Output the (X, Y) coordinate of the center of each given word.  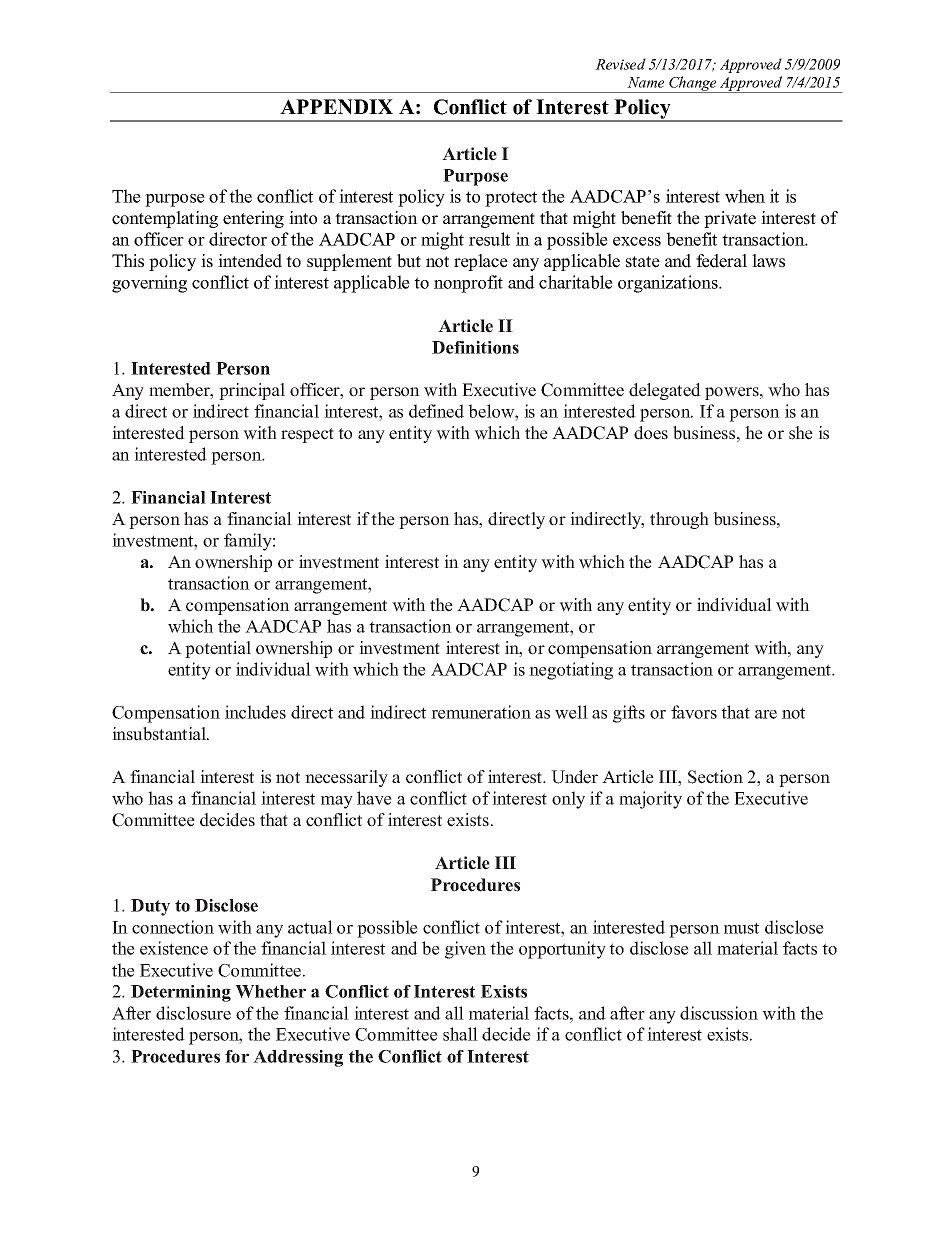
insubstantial (160, 734)
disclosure (193, 1013)
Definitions (475, 347)
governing (149, 284)
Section (715, 777)
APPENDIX (336, 107)
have (374, 798)
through (679, 520)
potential (218, 649)
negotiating (571, 671)
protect (511, 199)
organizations (669, 284)
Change (693, 84)
